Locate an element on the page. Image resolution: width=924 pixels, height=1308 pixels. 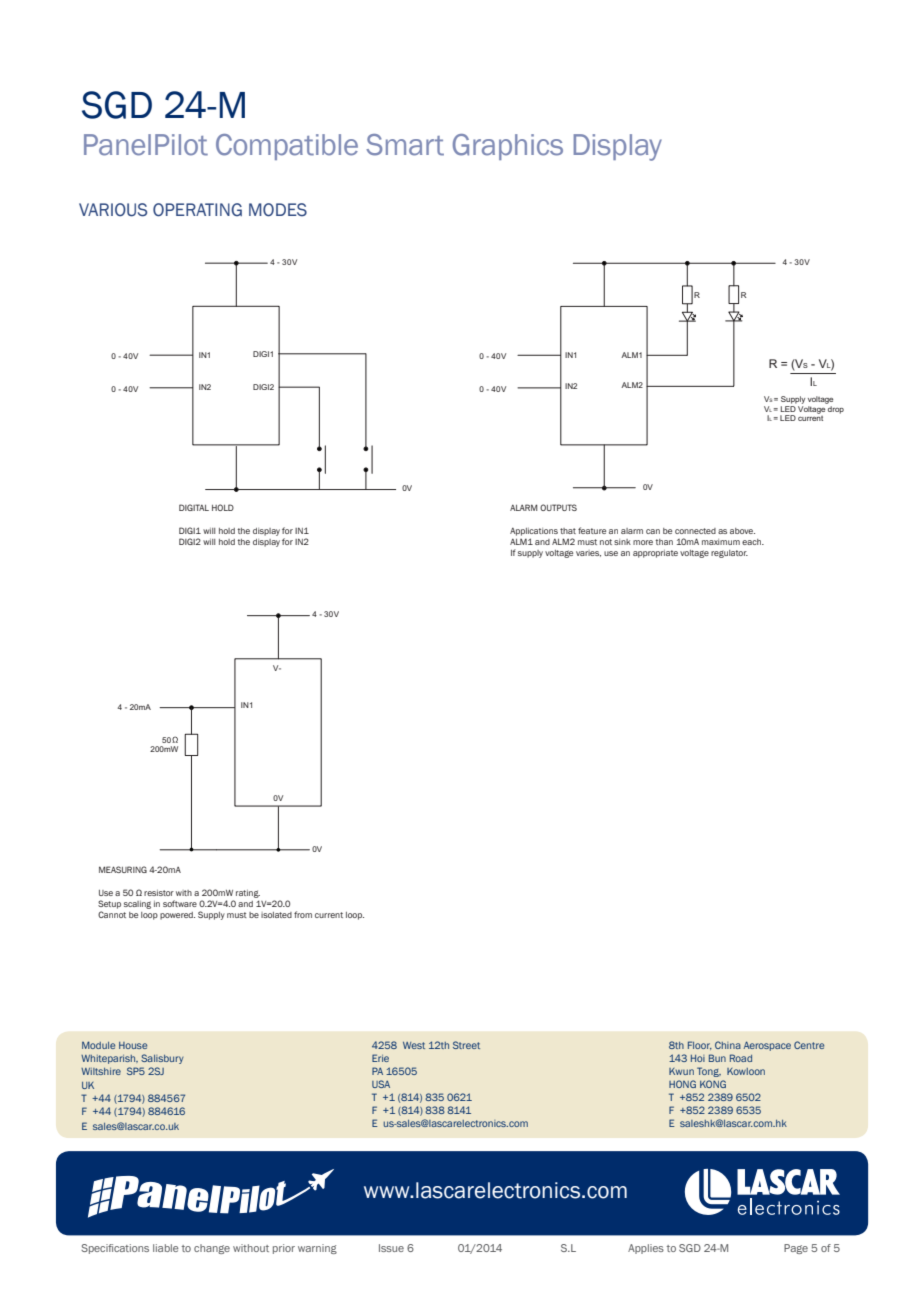
Street is located at coordinates (466, 1045).
